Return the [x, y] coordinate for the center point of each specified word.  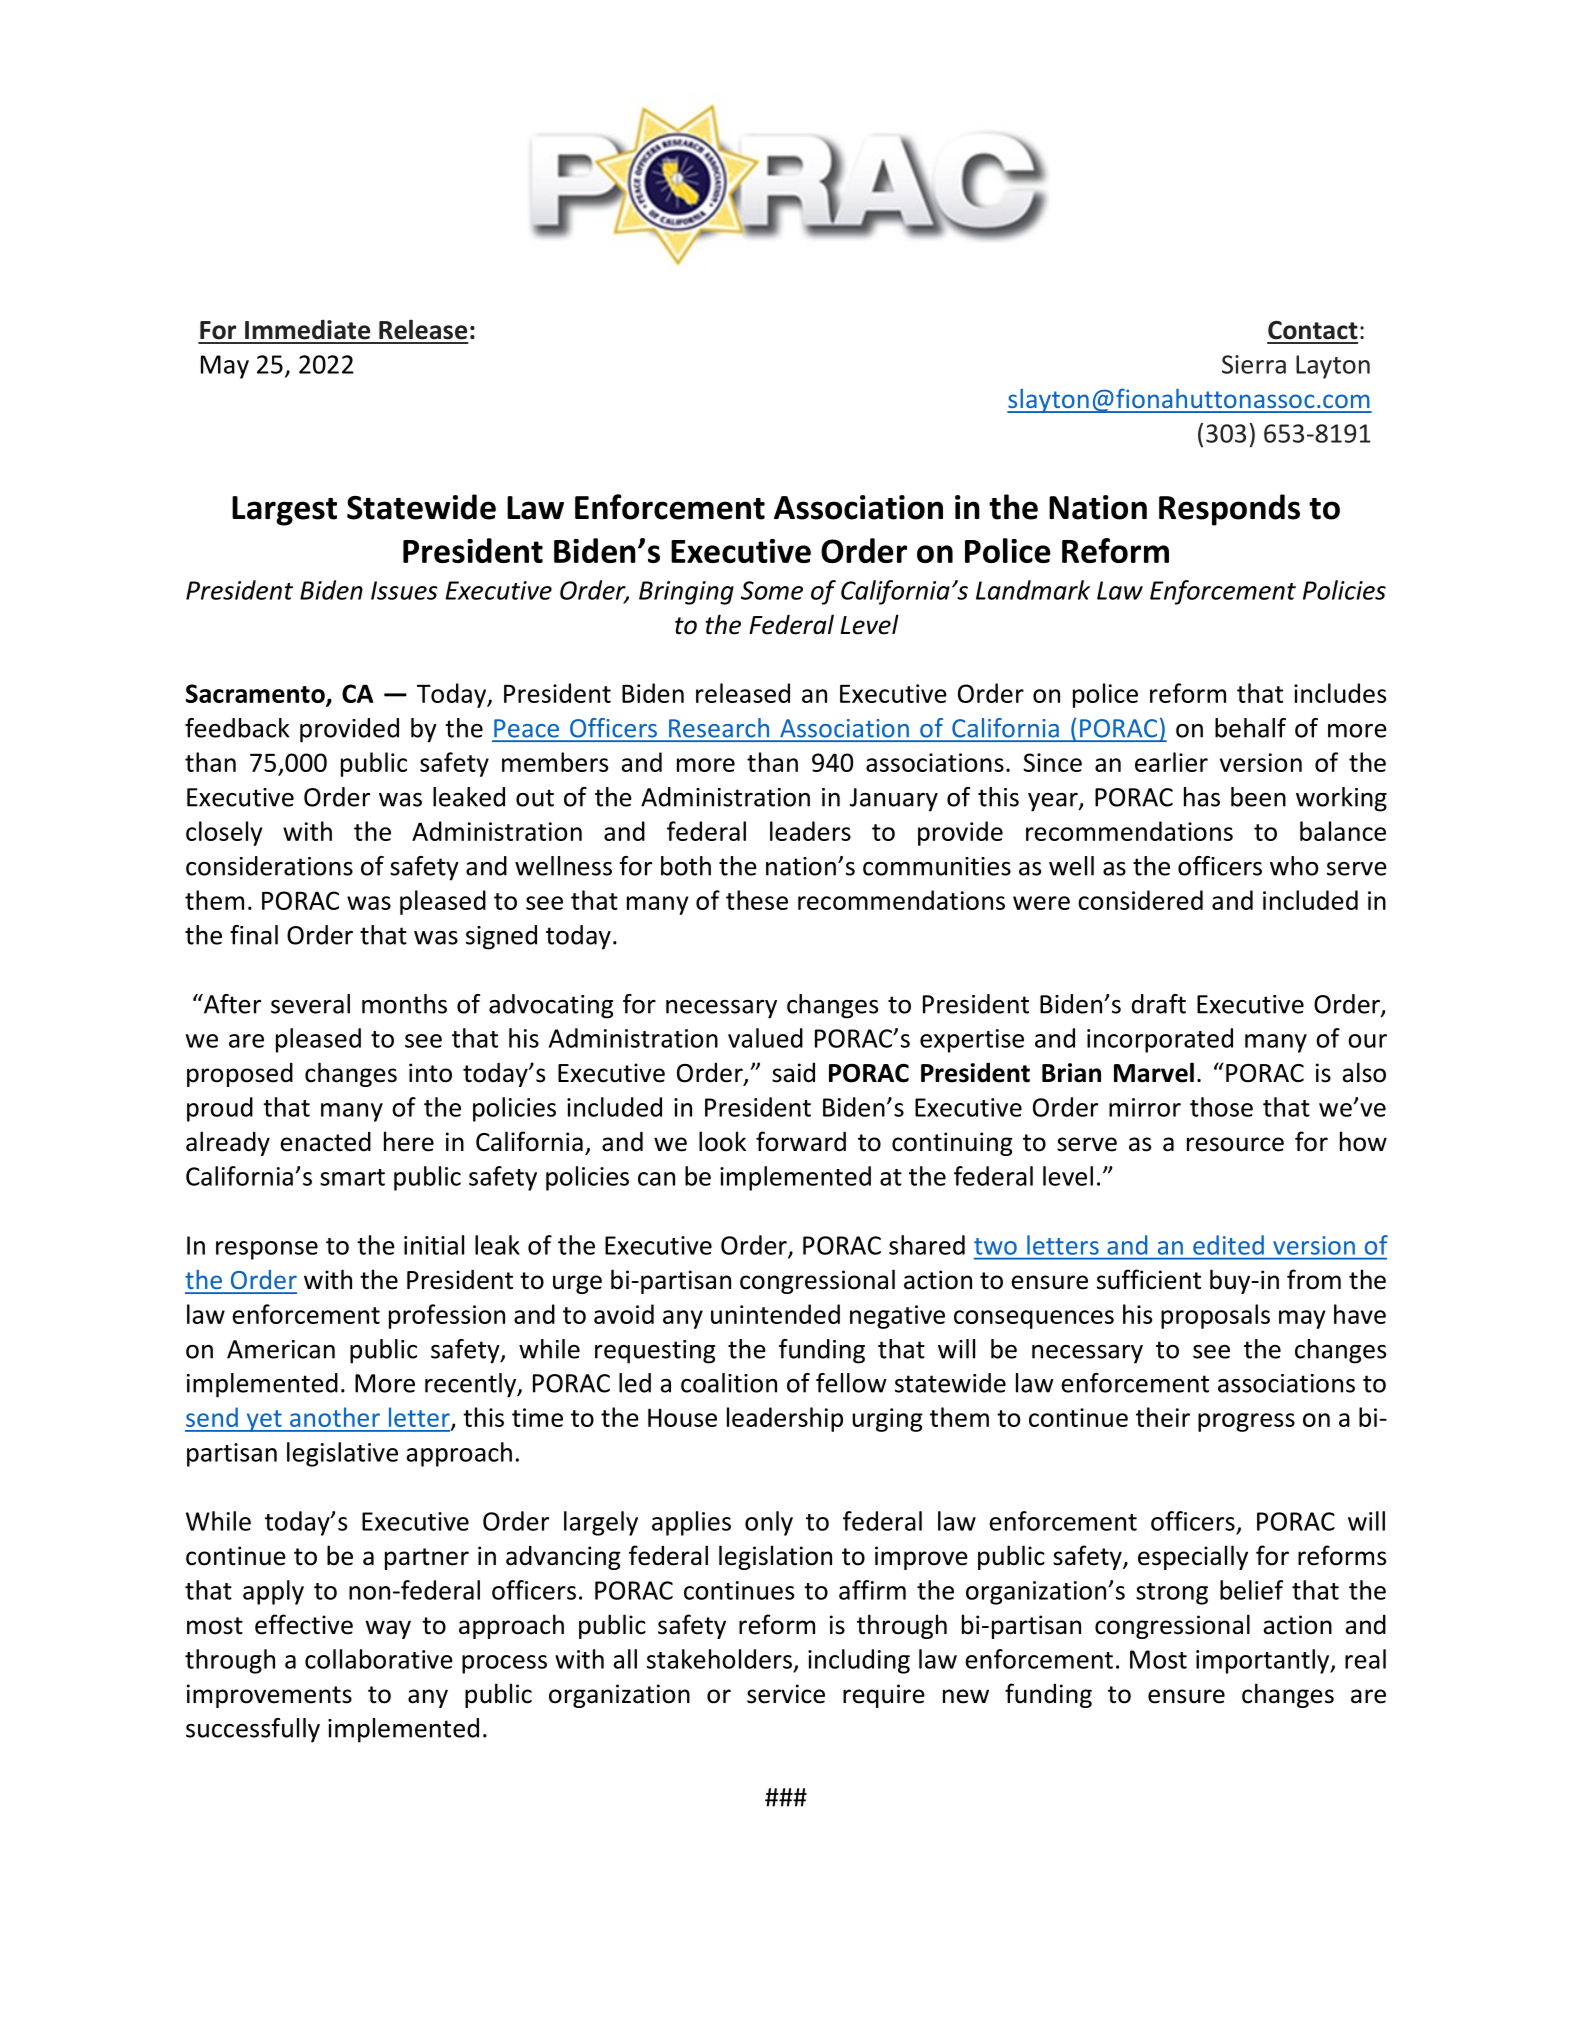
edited [1228, 1245]
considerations [269, 866]
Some [772, 590]
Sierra [1254, 364]
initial [434, 1245]
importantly [1264, 1661]
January [894, 800]
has [1202, 797]
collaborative [379, 1659]
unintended [775, 1314]
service [786, 1694]
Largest [284, 511]
